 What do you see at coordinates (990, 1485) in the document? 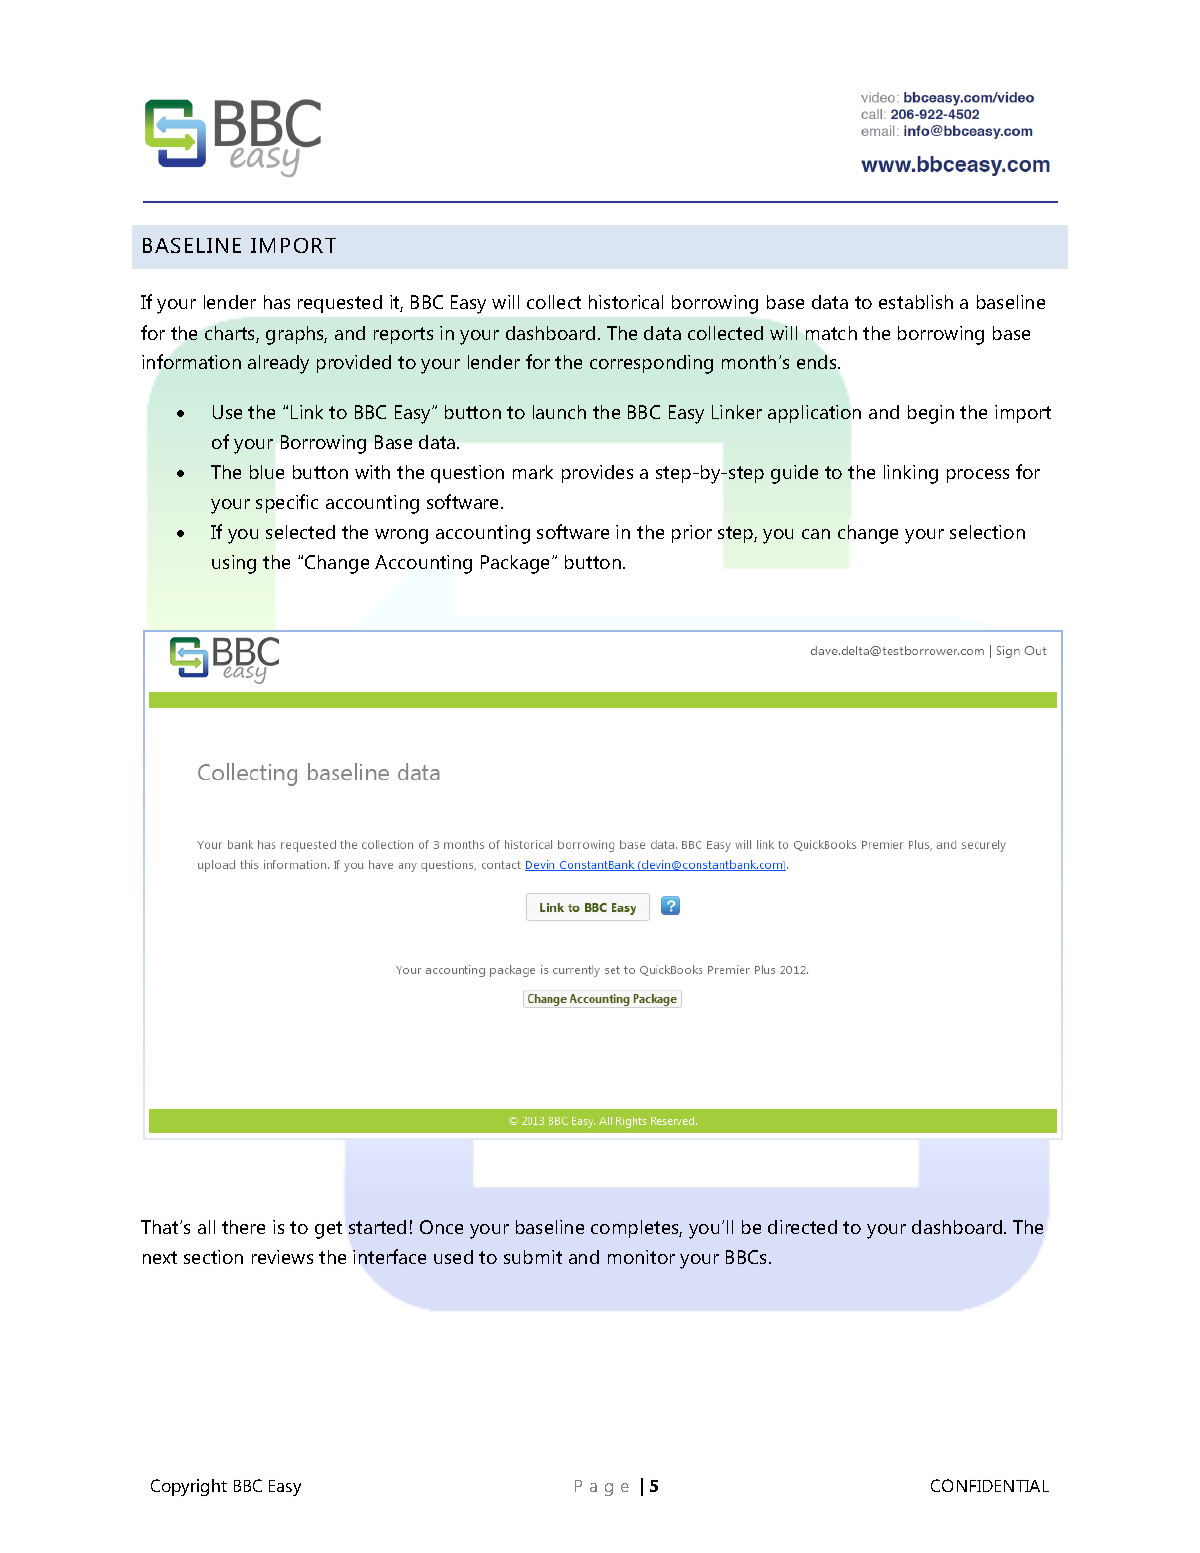
I see `CONFIDENTIAL` at bounding box center [990, 1485].
